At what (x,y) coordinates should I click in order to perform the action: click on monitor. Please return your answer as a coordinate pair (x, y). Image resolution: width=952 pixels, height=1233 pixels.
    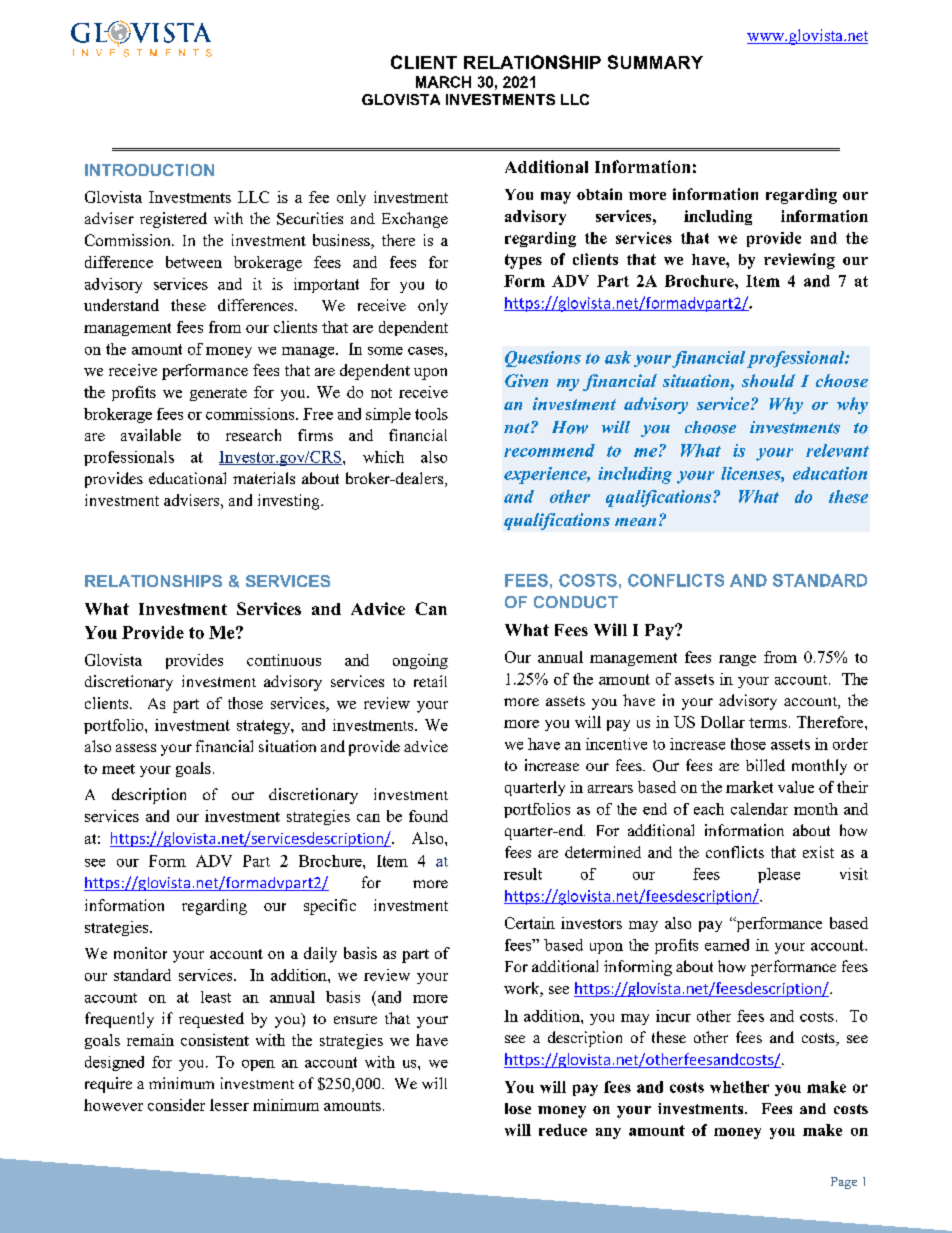
    Looking at the image, I should click on (140, 953).
